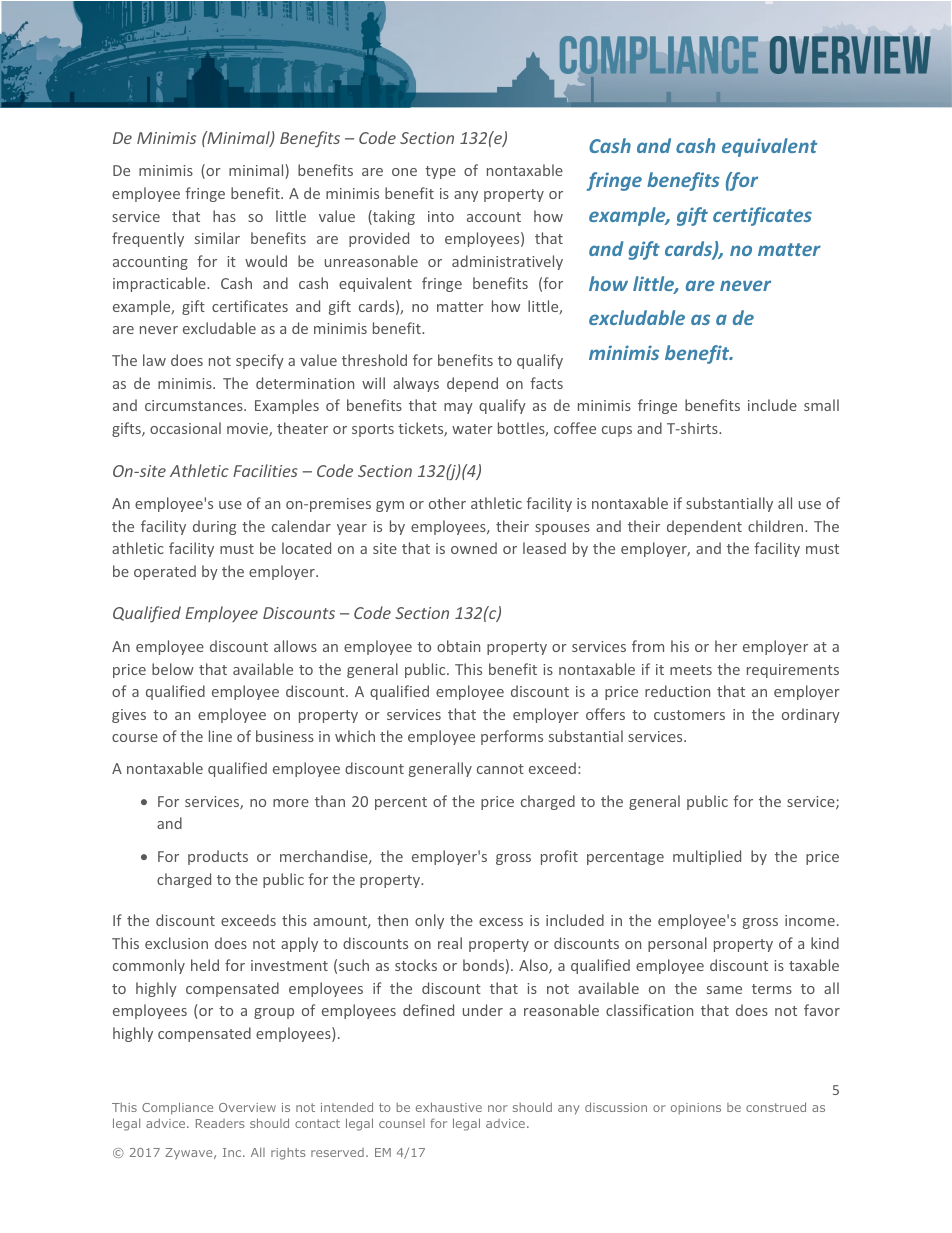 The width and height of the document is (952, 1233). I want to click on below, so click(173, 669).
